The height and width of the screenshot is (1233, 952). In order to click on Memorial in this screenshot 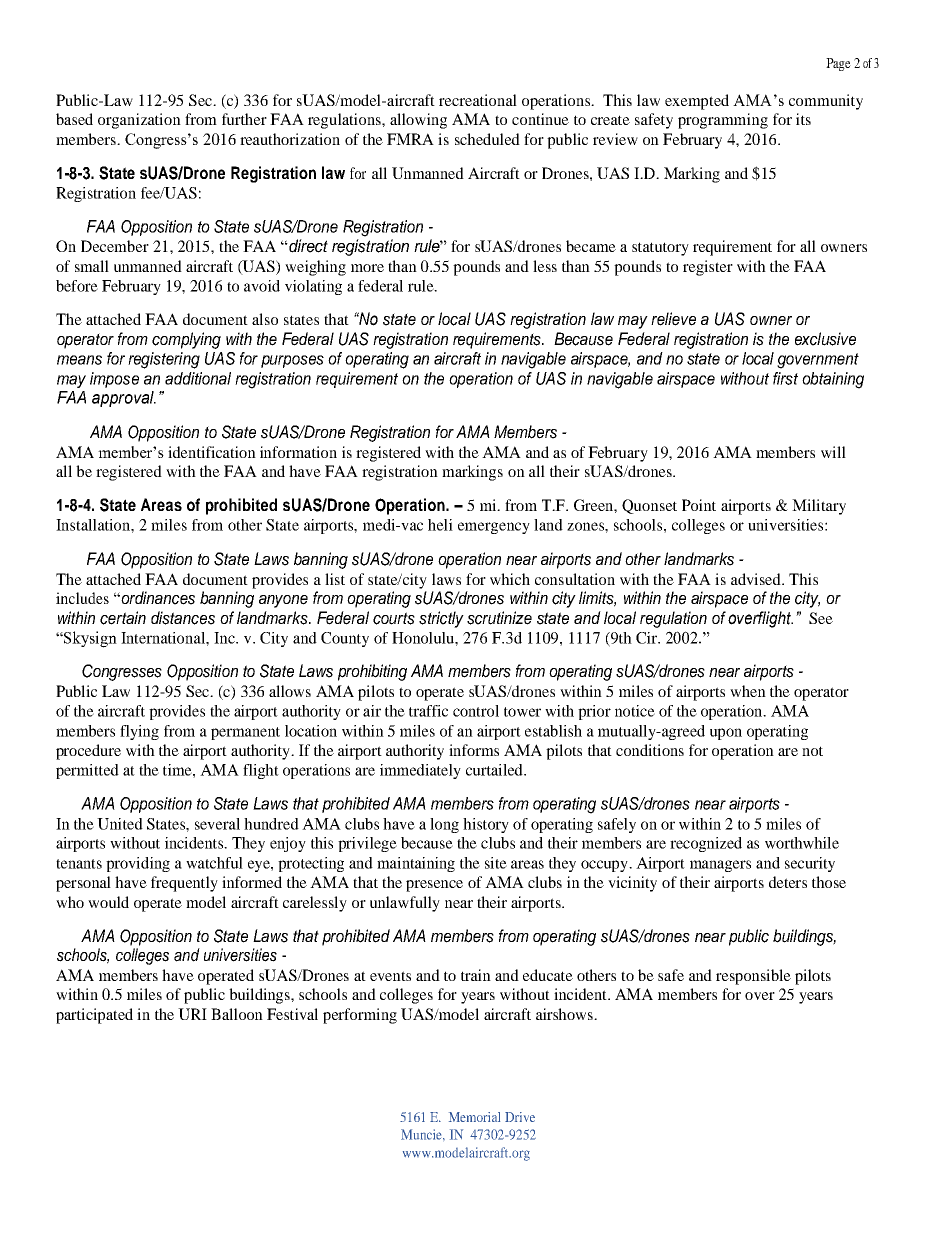, I will do `click(474, 1117)`.
